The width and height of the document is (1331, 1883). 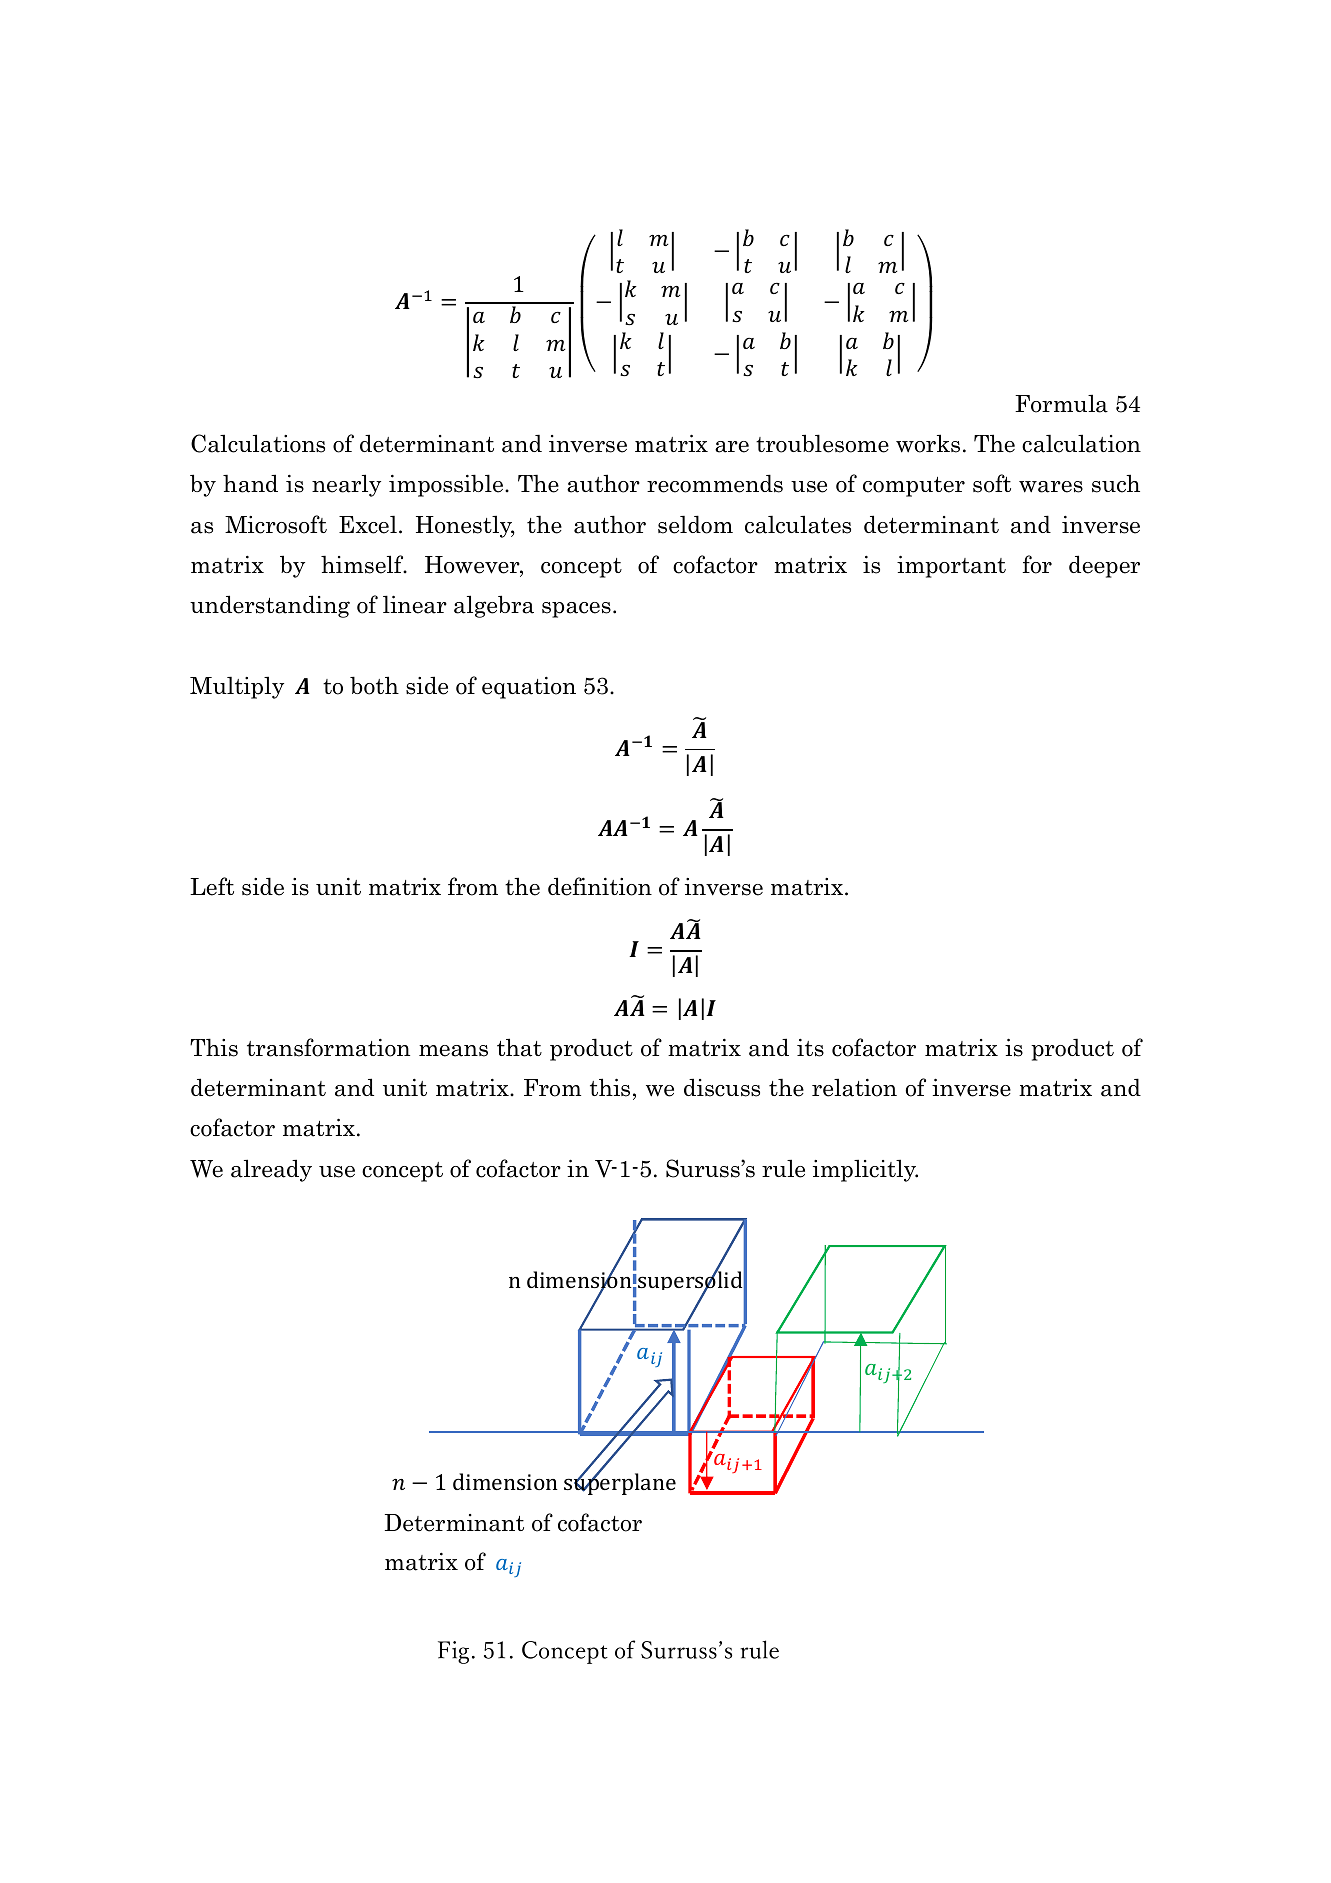 I want to click on Fig, so click(x=453, y=1652).
